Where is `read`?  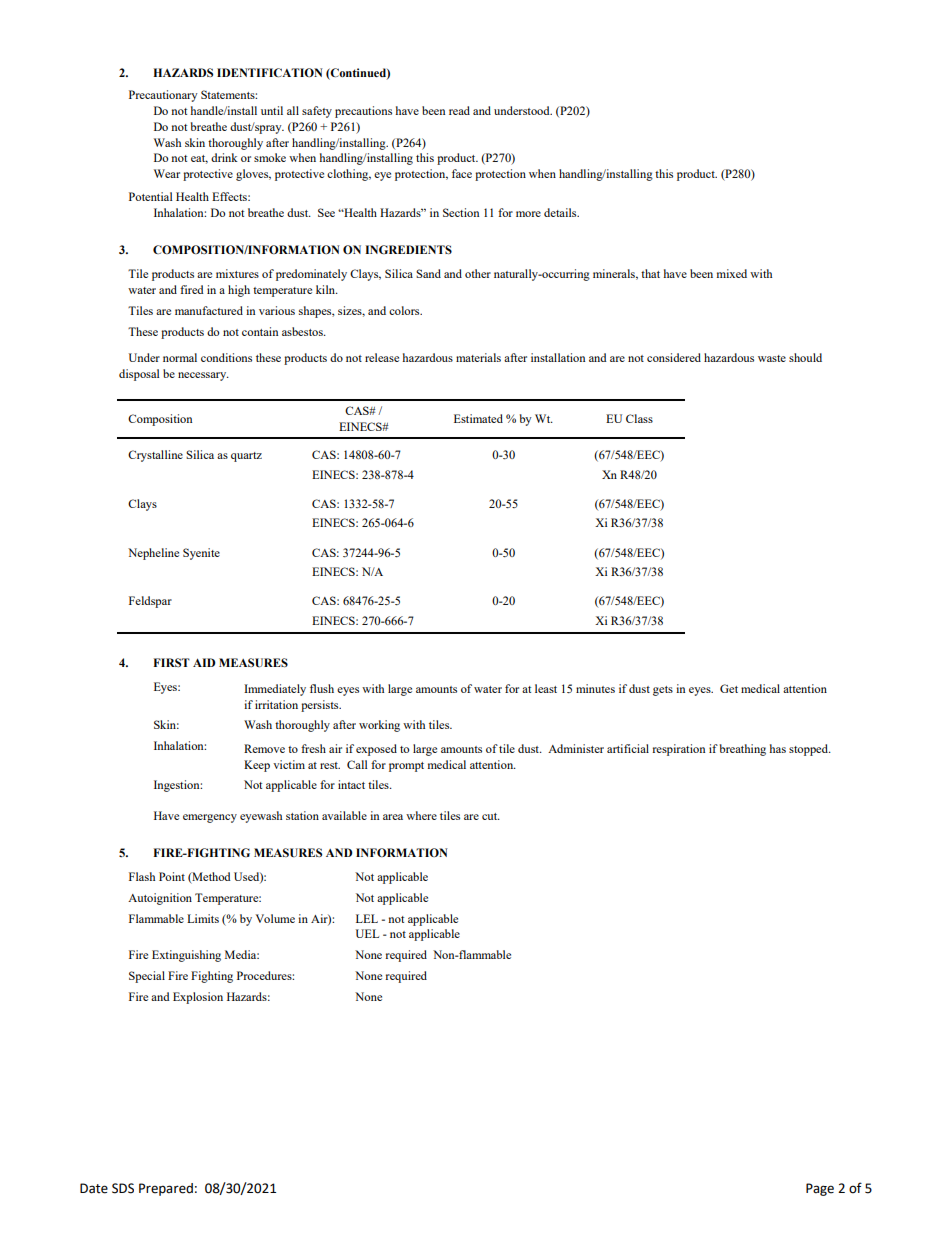
read is located at coordinates (459, 110).
